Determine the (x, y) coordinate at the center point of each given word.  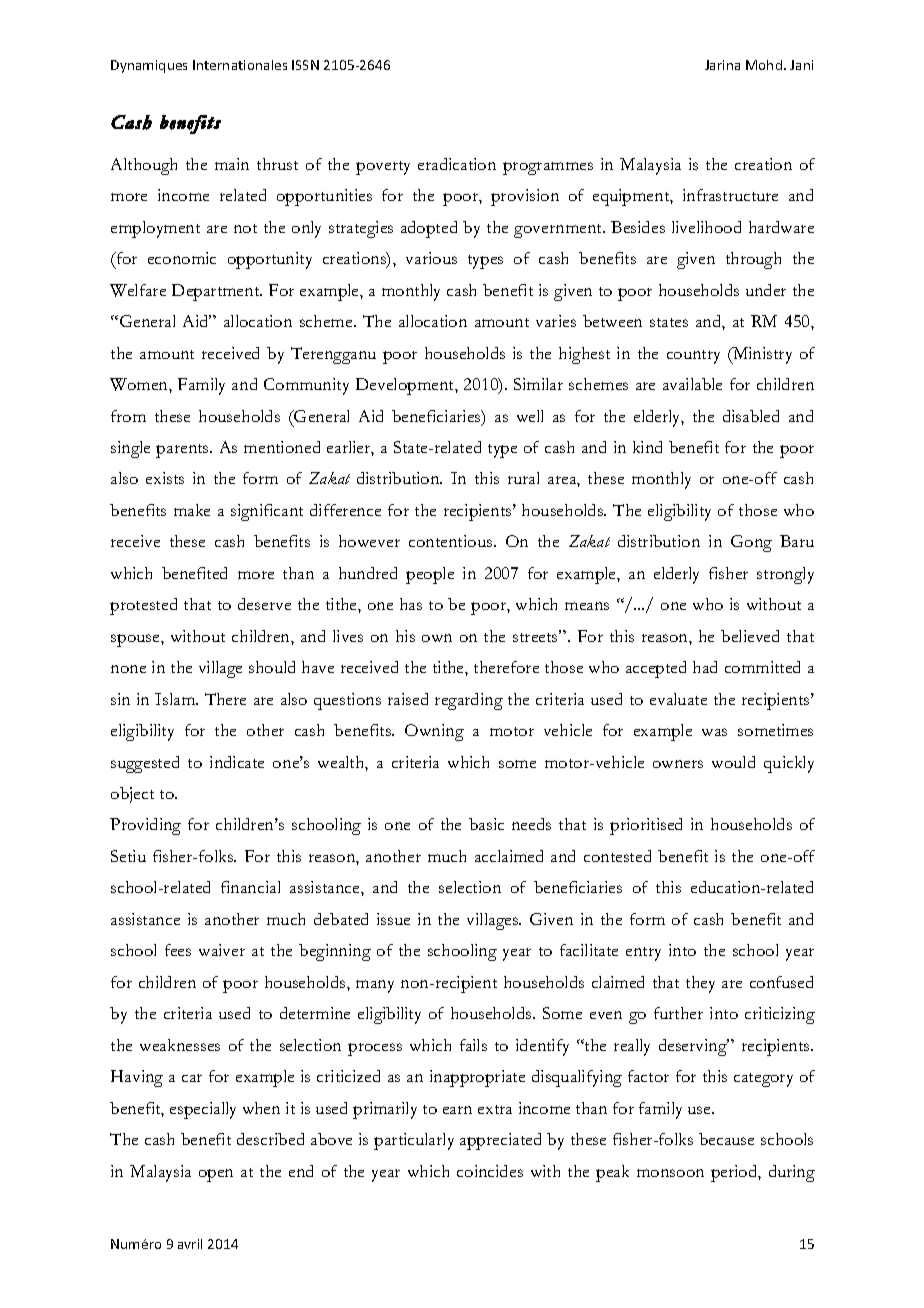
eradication (457, 164)
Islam (176, 699)
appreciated (500, 1141)
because (726, 1139)
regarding (469, 701)
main (232, 164)
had (705, 667)
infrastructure (730, 195)
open (216, 1175)
